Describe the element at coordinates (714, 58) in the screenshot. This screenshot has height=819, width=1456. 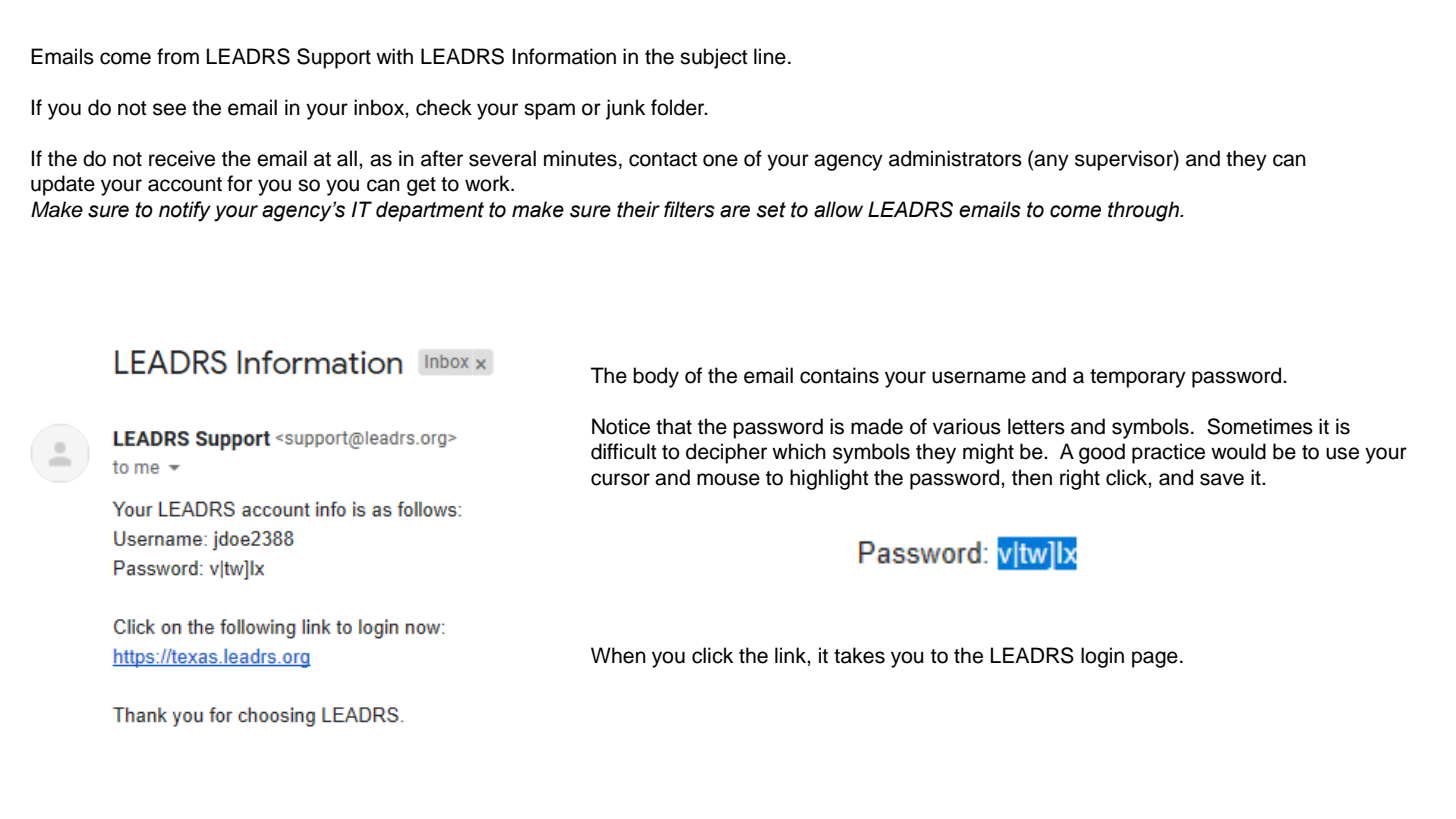
I see `subject` at that location.
